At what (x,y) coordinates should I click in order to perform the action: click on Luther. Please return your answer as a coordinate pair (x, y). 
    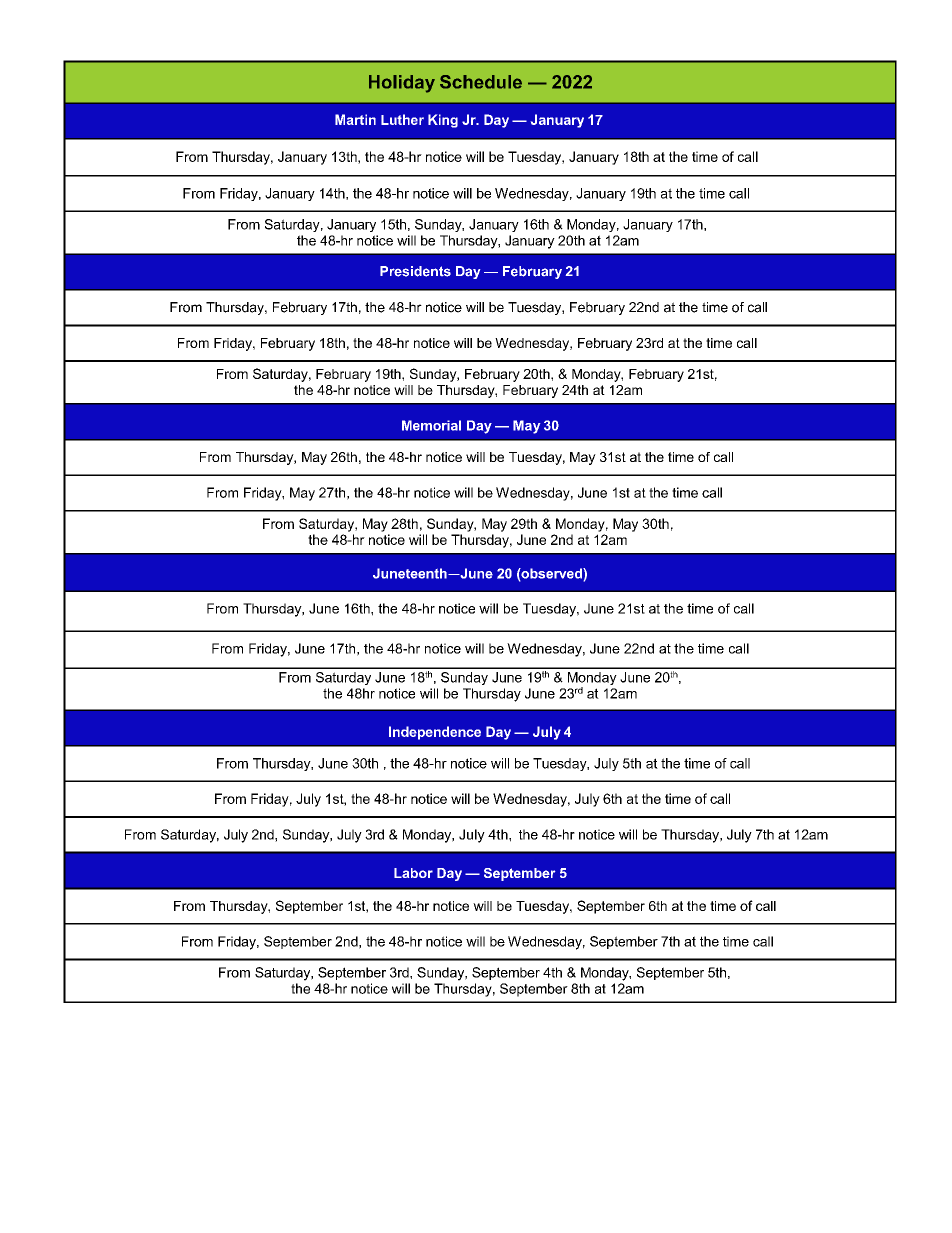
    Looking at the image, I should click on (402, 119).
